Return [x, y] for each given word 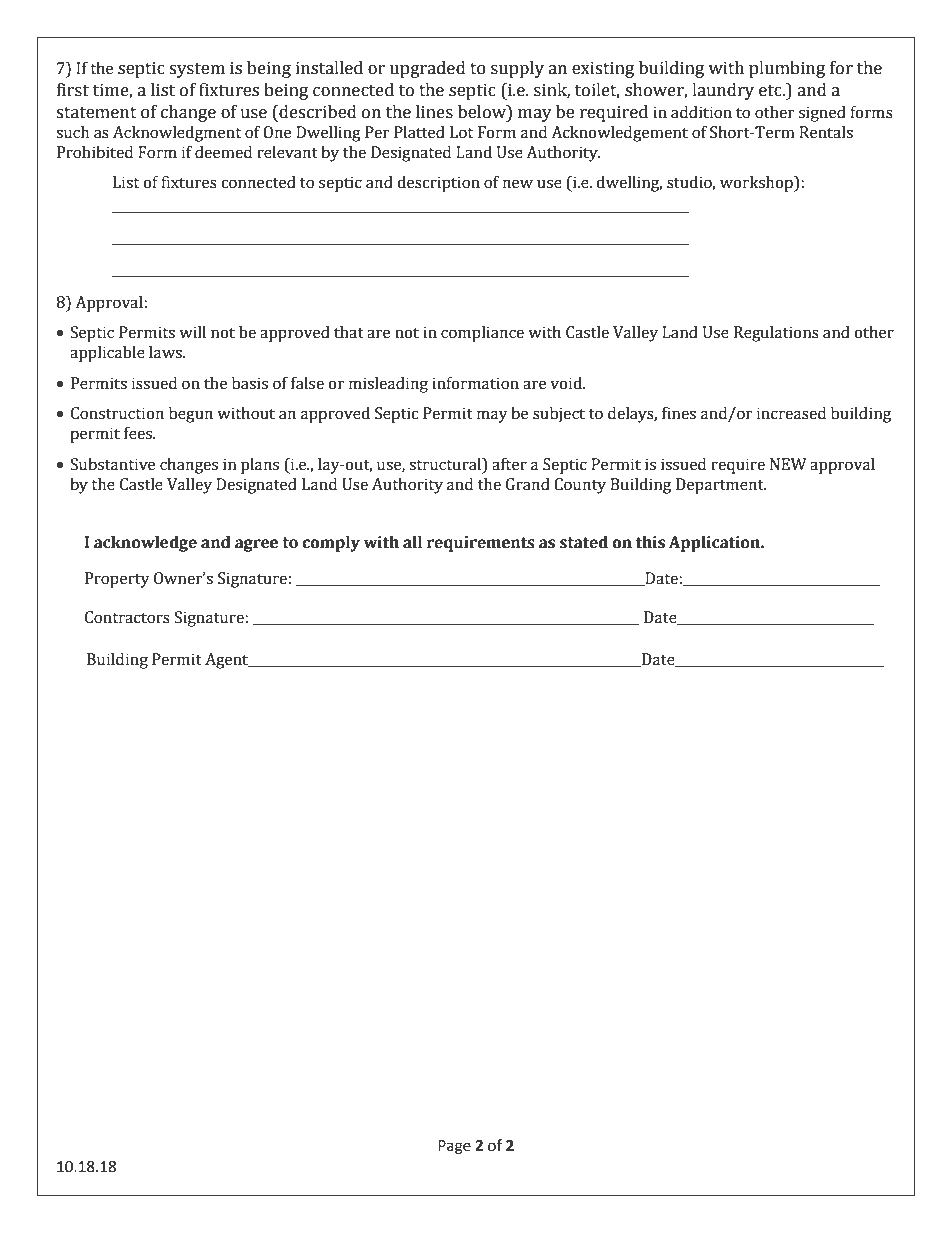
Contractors [127, 617]
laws [166, 352]
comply [331, 544]
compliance [482, 334]
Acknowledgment [177, 134]
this [650, 542]
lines [434, 112]
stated [584, 542]
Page [454, 1147]
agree [256, 545]
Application [715, 544]
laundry [723, 91]
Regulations [776, 334]
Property [117, 580]
